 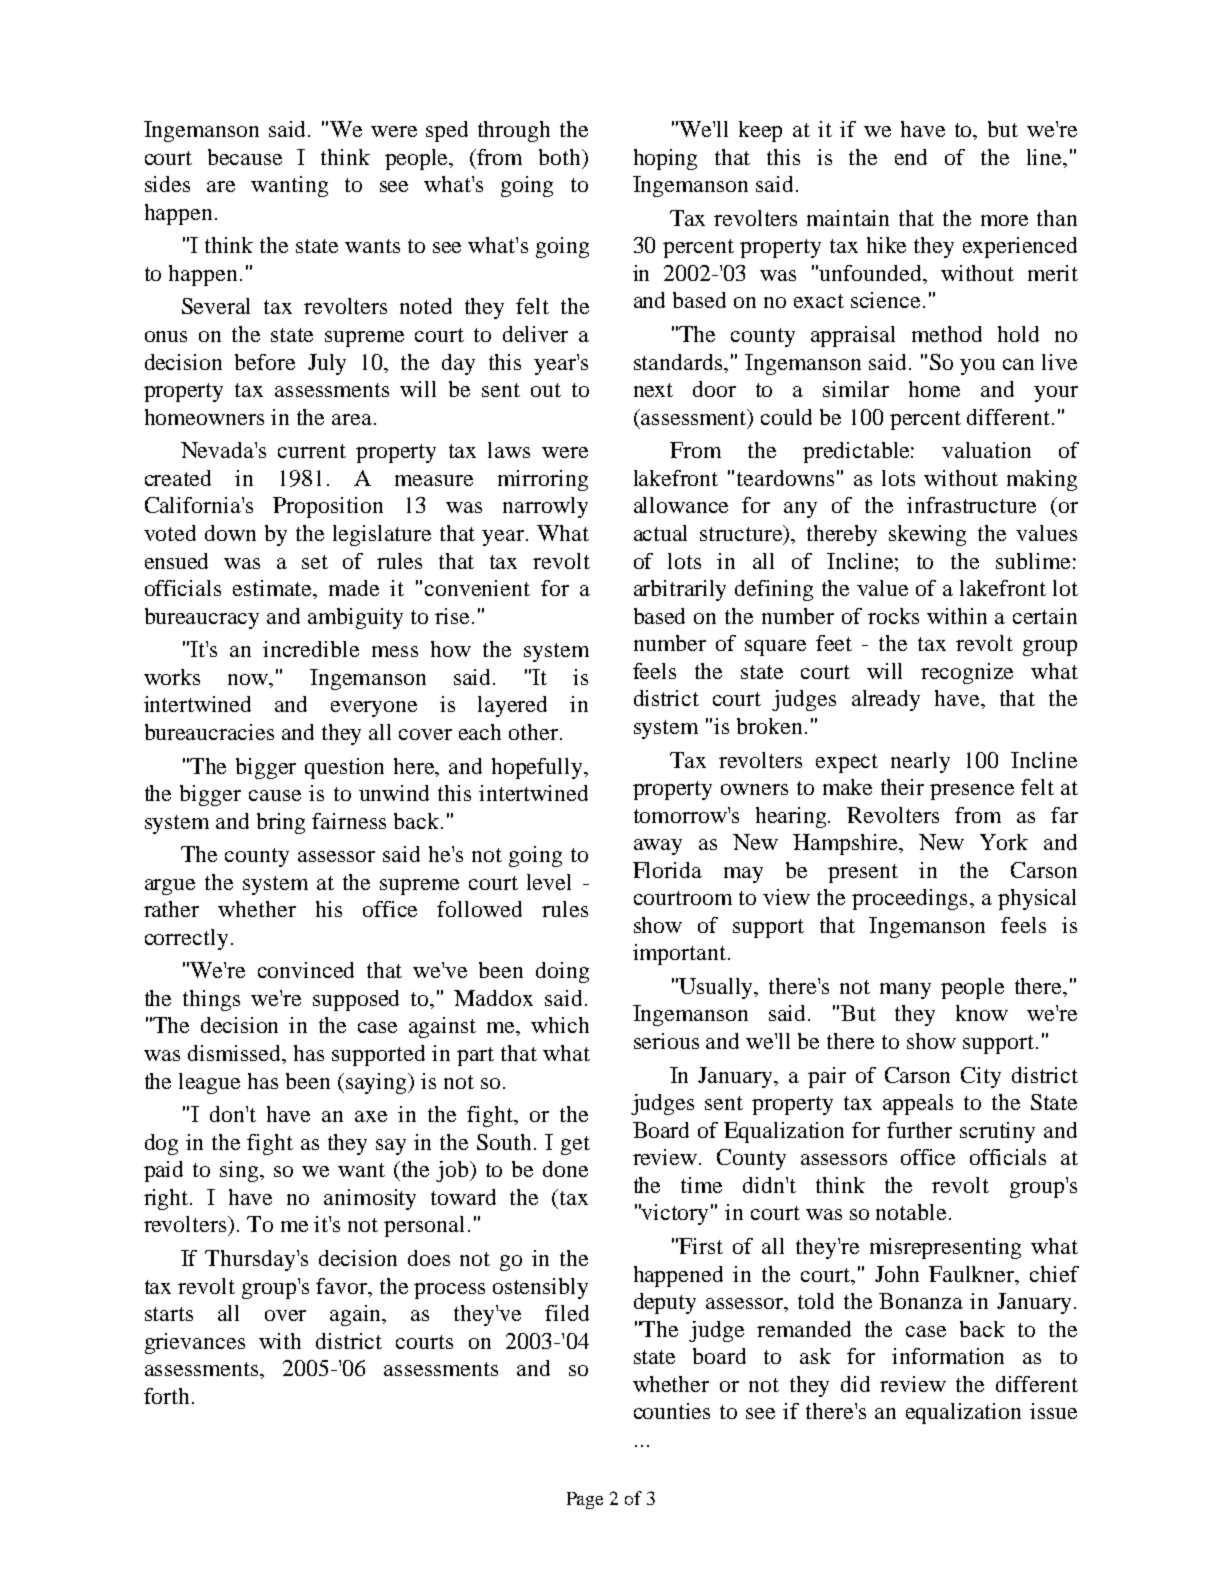 What do you see at coordinates (575, 1145) in the screenshot?
I see `get` at bounding box center [575, 1145].
